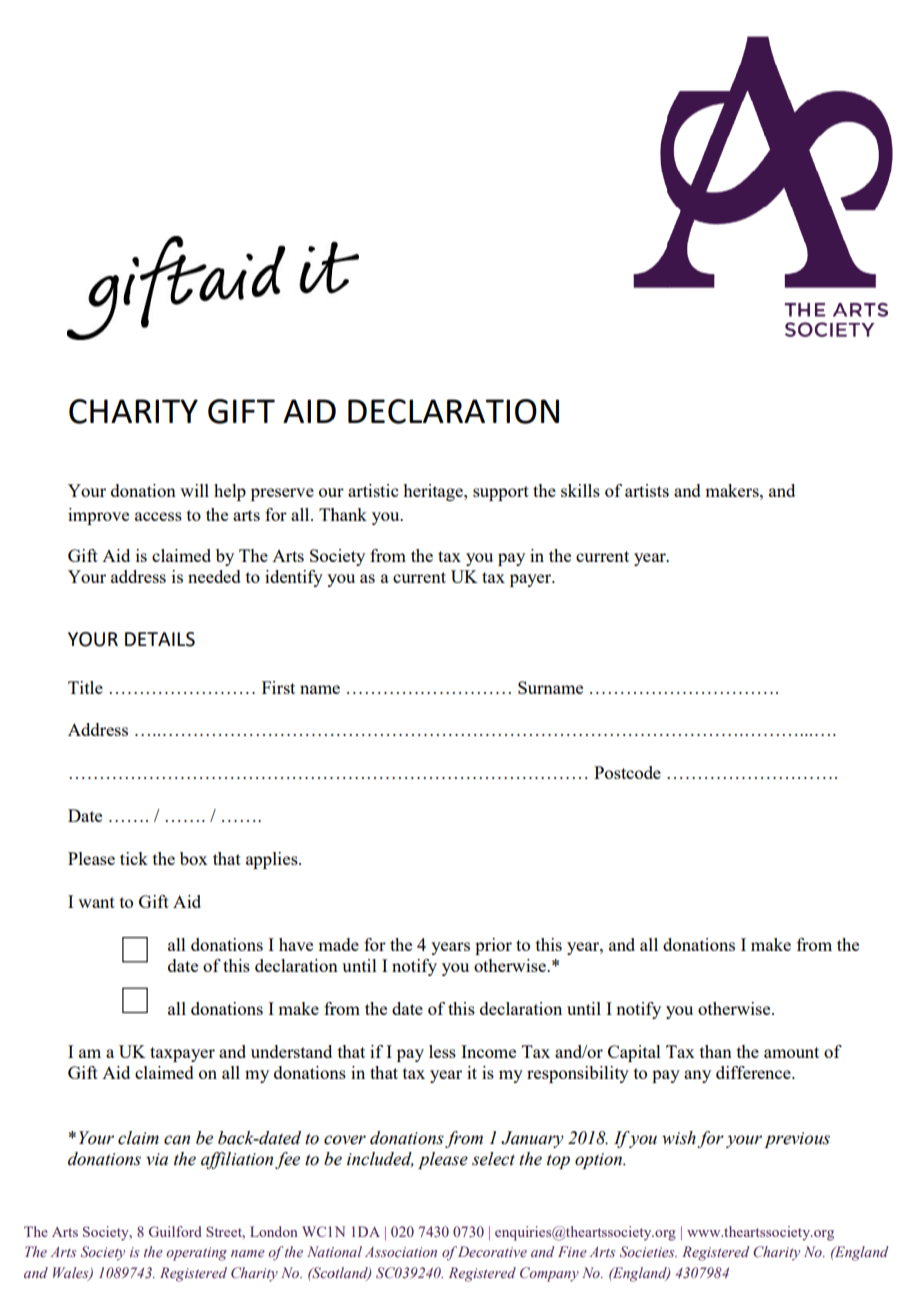 This screenshot has height=1308, width=924. I want to click on box, so click(194, 858).
